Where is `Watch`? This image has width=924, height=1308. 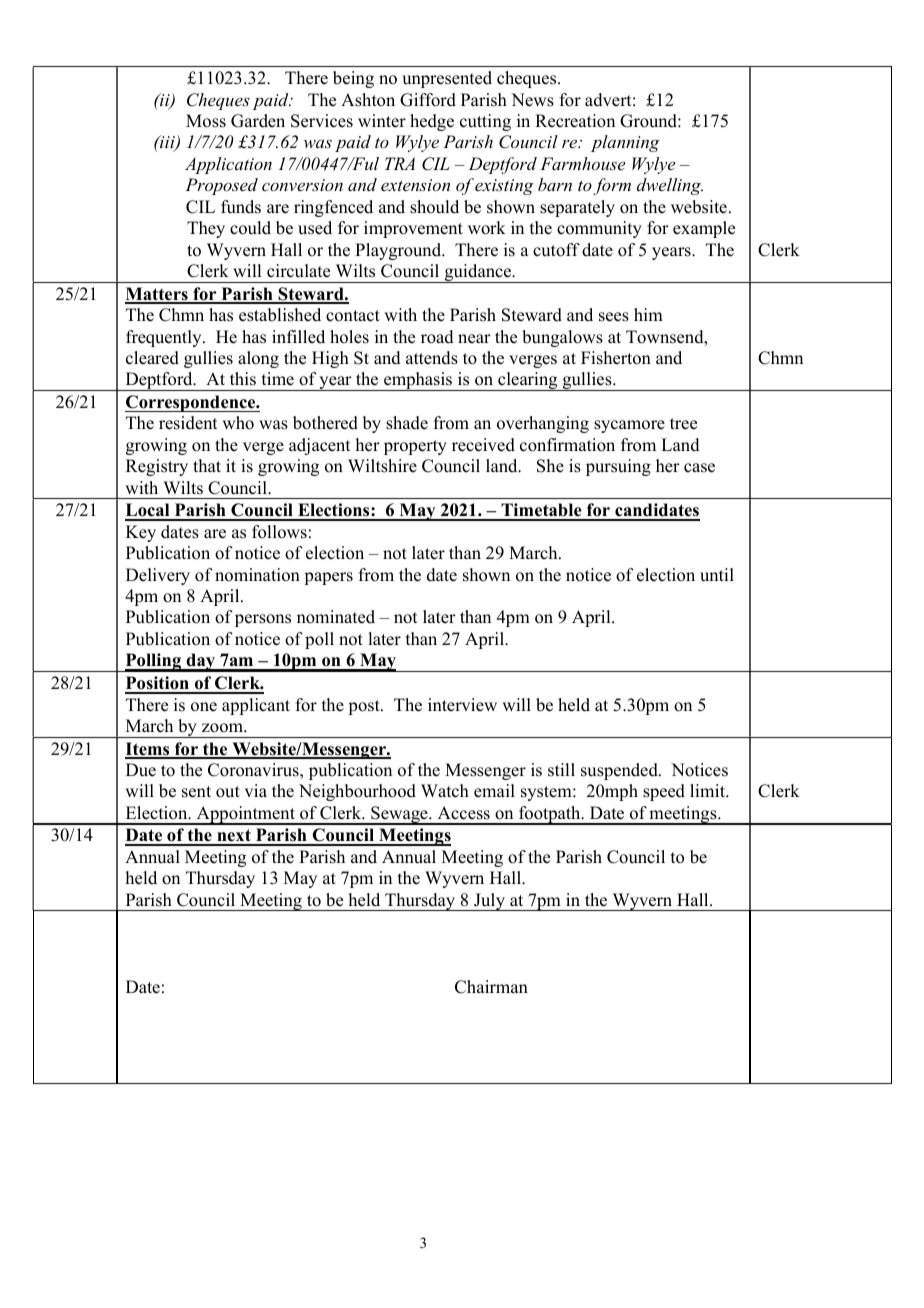
Watch is located at coordinates (445, 791).
